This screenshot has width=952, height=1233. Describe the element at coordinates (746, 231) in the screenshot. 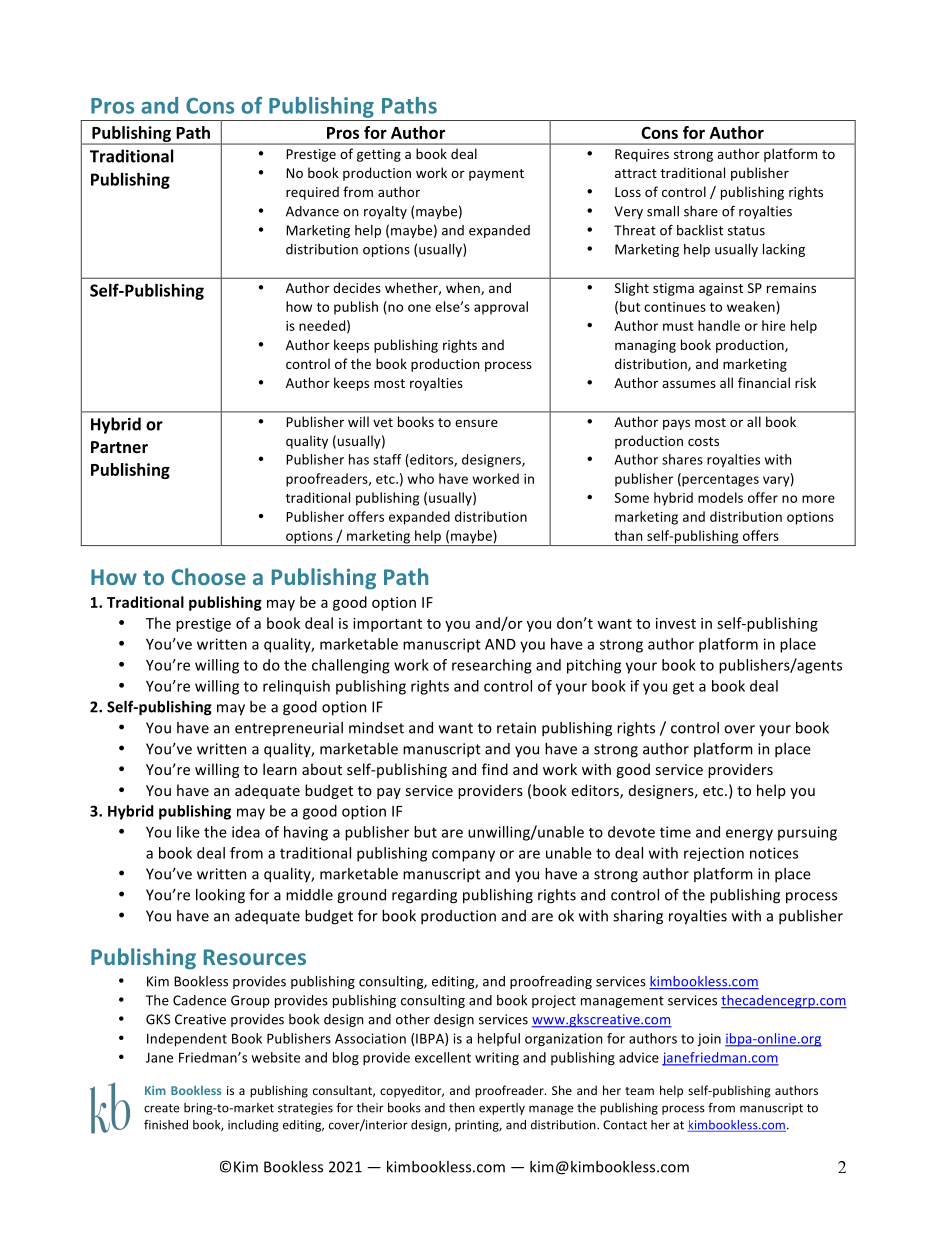

I see `status` at that location.
